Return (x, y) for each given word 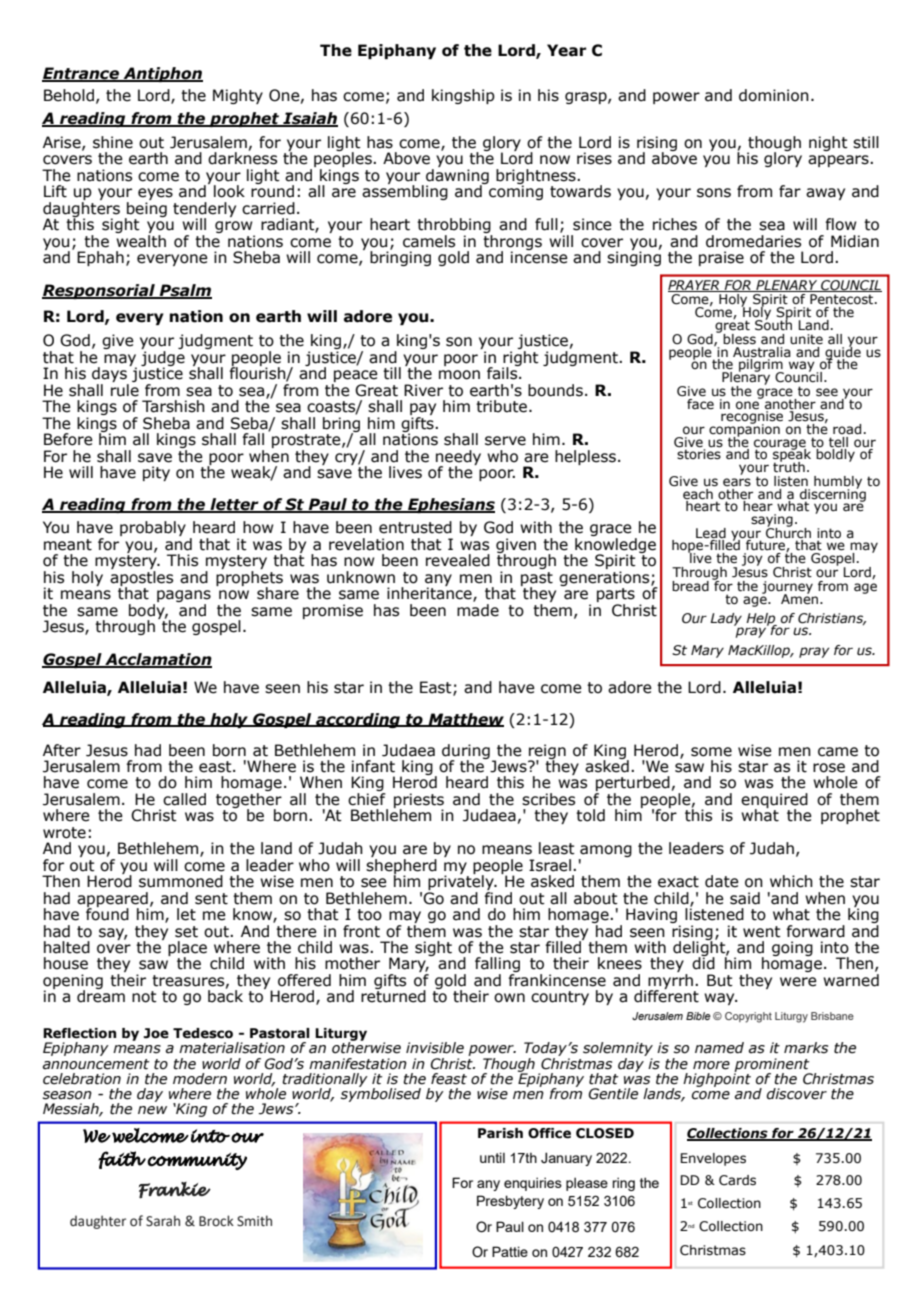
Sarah (163, 1221)
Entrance (81, 74)
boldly (835, 454)
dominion (774, 95)
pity (156, 473)
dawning (457, 176)
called (184, 799)
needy (458, 458)
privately (461, 883)
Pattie (510, 1251)
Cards (737, 1180)
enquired (774, 801)
